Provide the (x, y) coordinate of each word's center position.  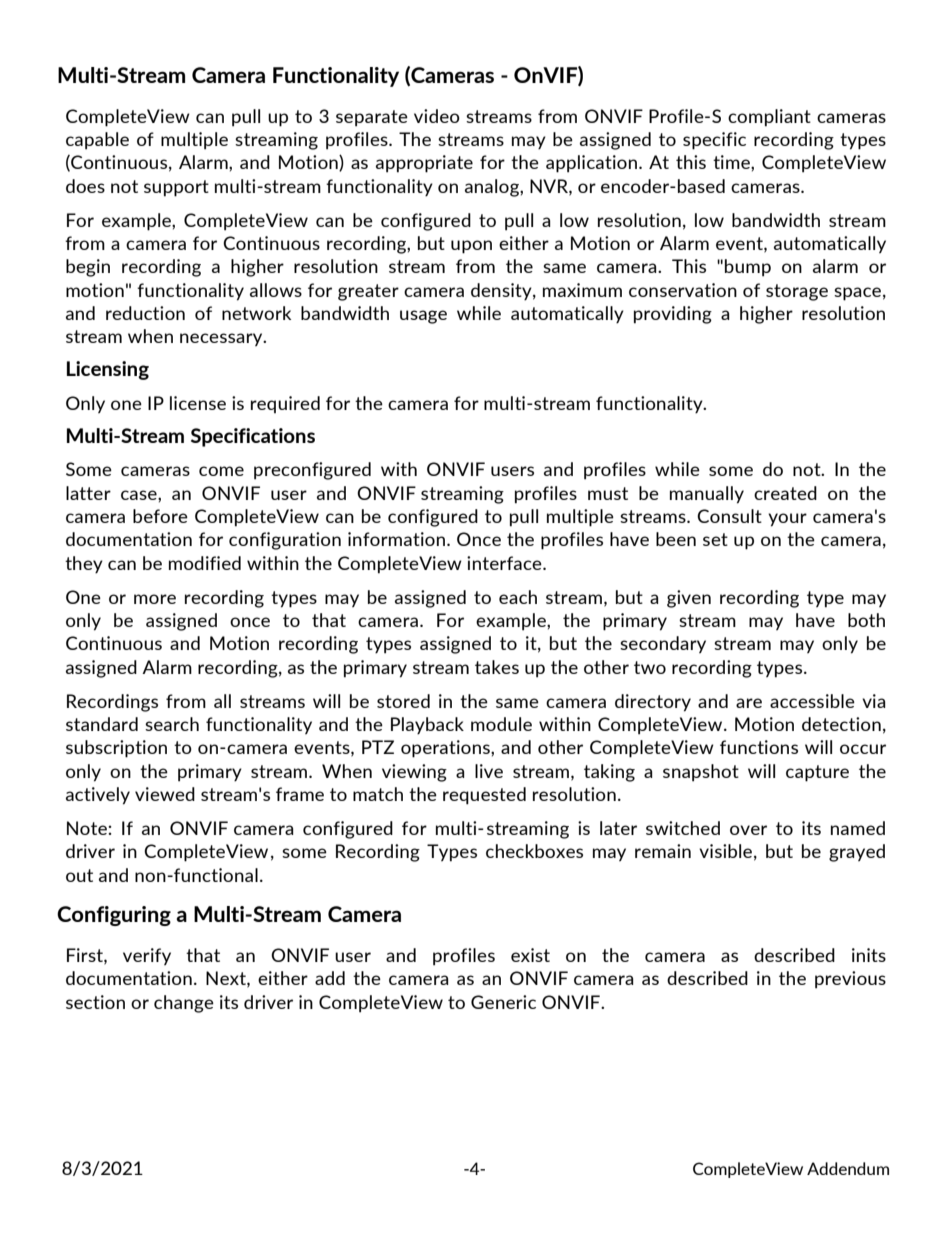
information (396, 539)
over (748, 830)
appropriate (424, 164)
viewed (165, 794)
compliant (769, 118)
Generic (503, 1002)
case (140, 495)
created (785, 493)
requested (484, 796)
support (176, 188)
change (184, 1004)
